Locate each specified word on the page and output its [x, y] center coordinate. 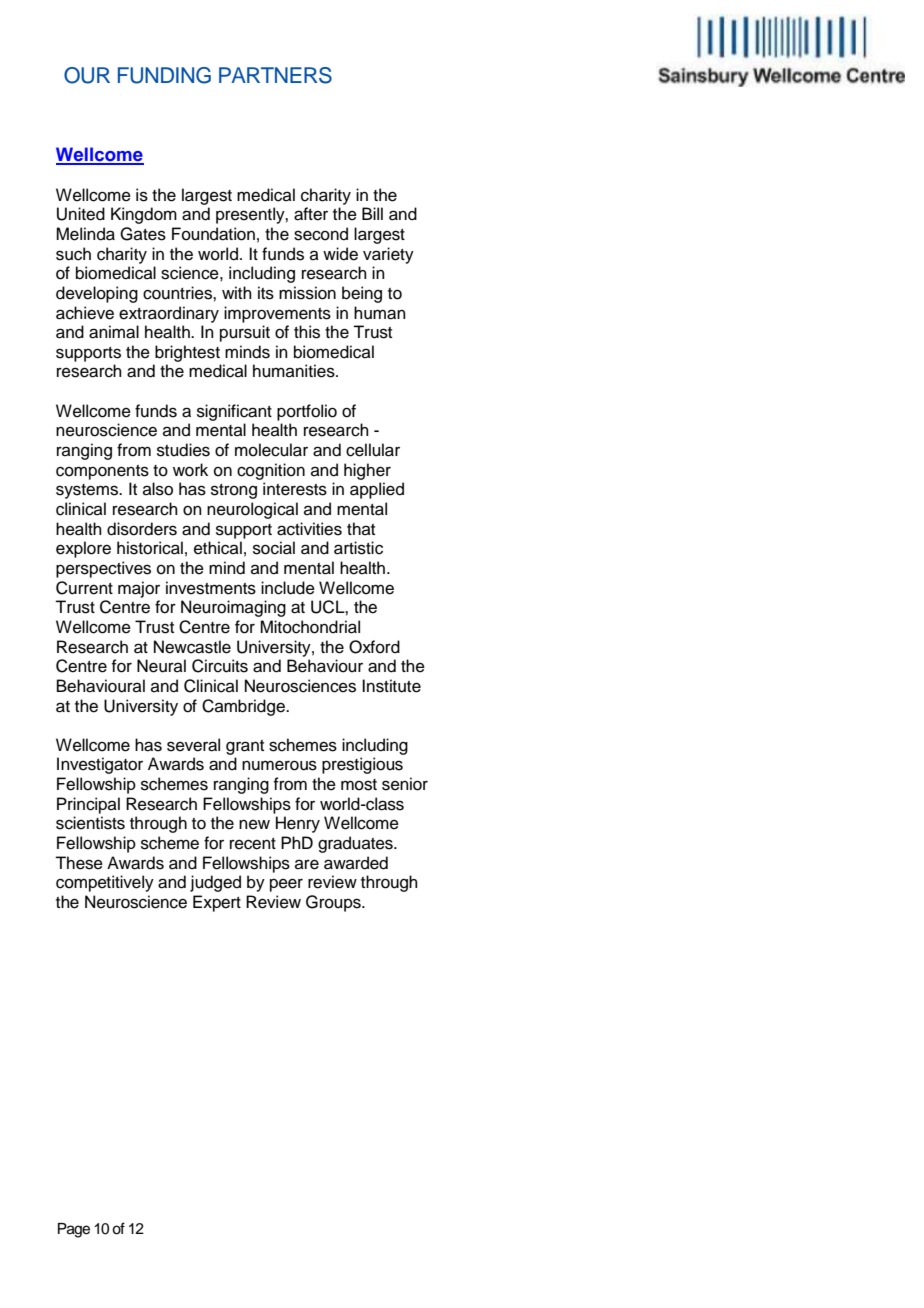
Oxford [374, 647]
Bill [372, 213]
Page [74, 1230]
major [139, 589]
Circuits [220, 666]
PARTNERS [275, 75]
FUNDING [164, 75]
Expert [217, 903]
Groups [334, 903]
